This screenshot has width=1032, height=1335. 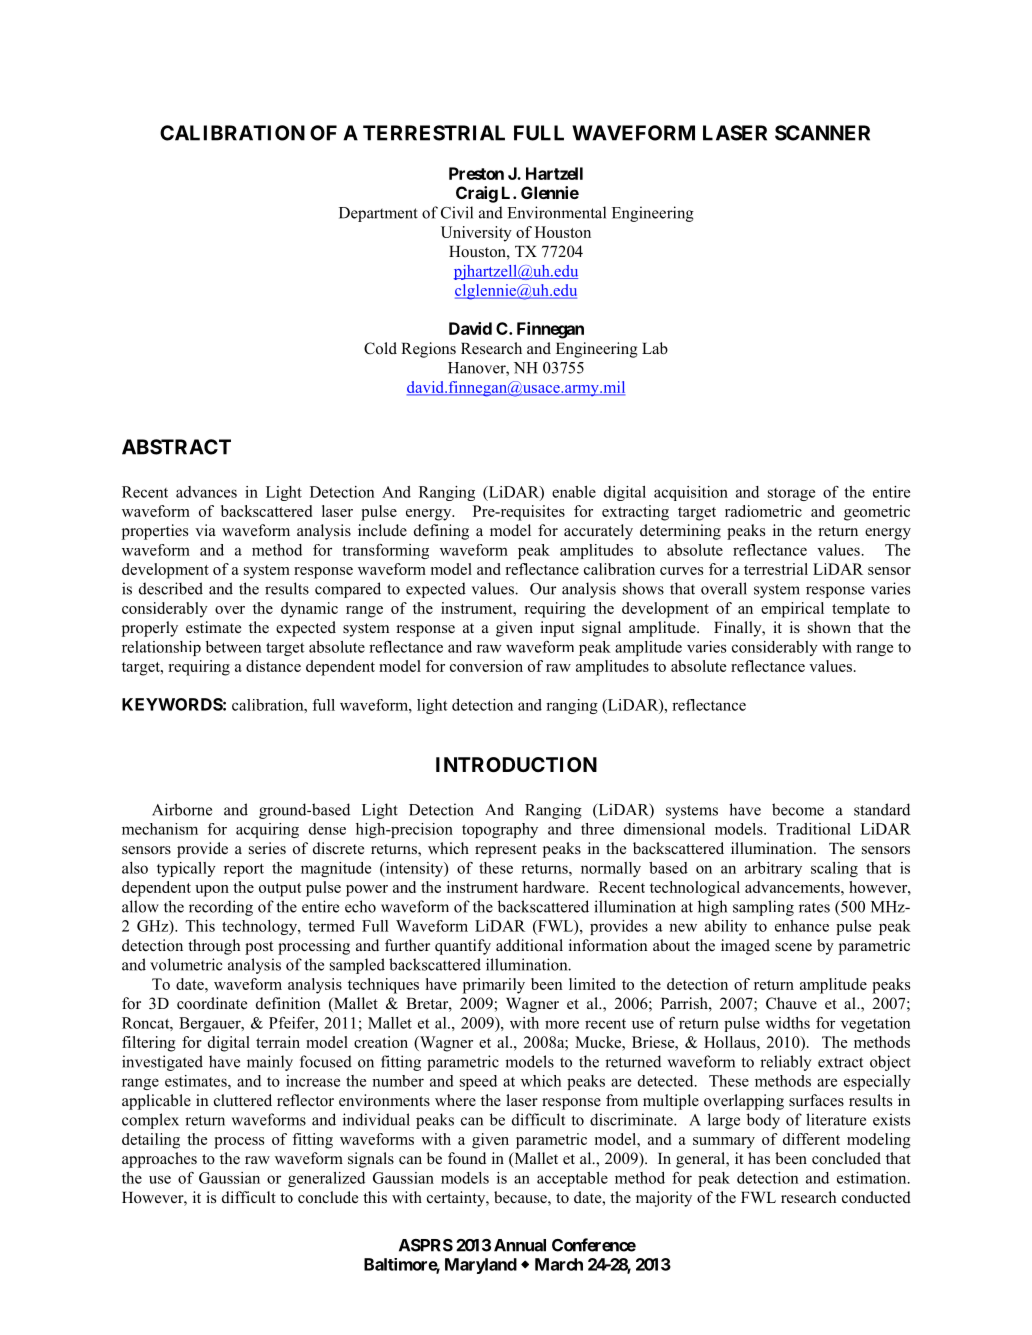 I want to click on SCANNER, so click(x=822, y=133).
